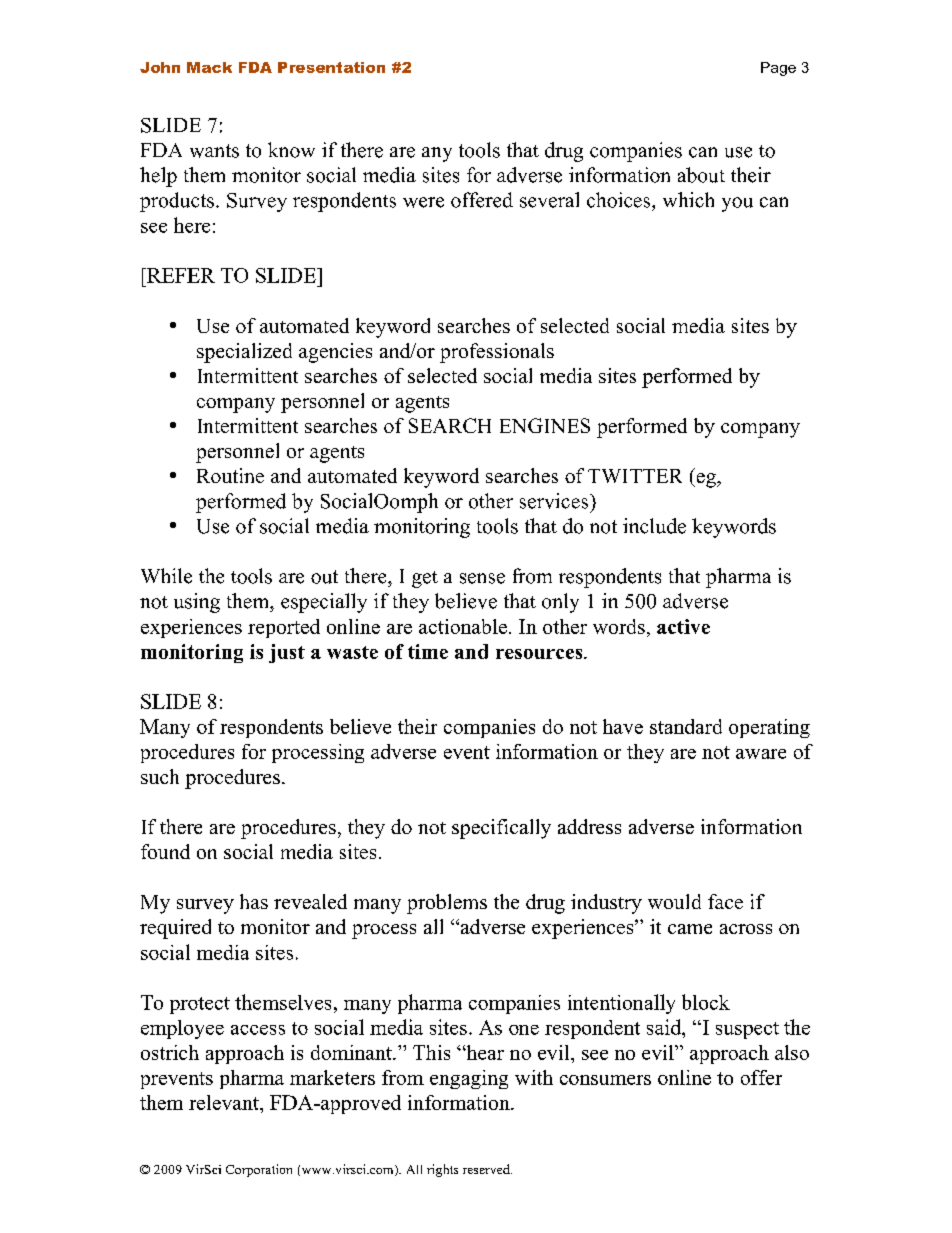  I want to click on TWITTER, so click(635, 476).
